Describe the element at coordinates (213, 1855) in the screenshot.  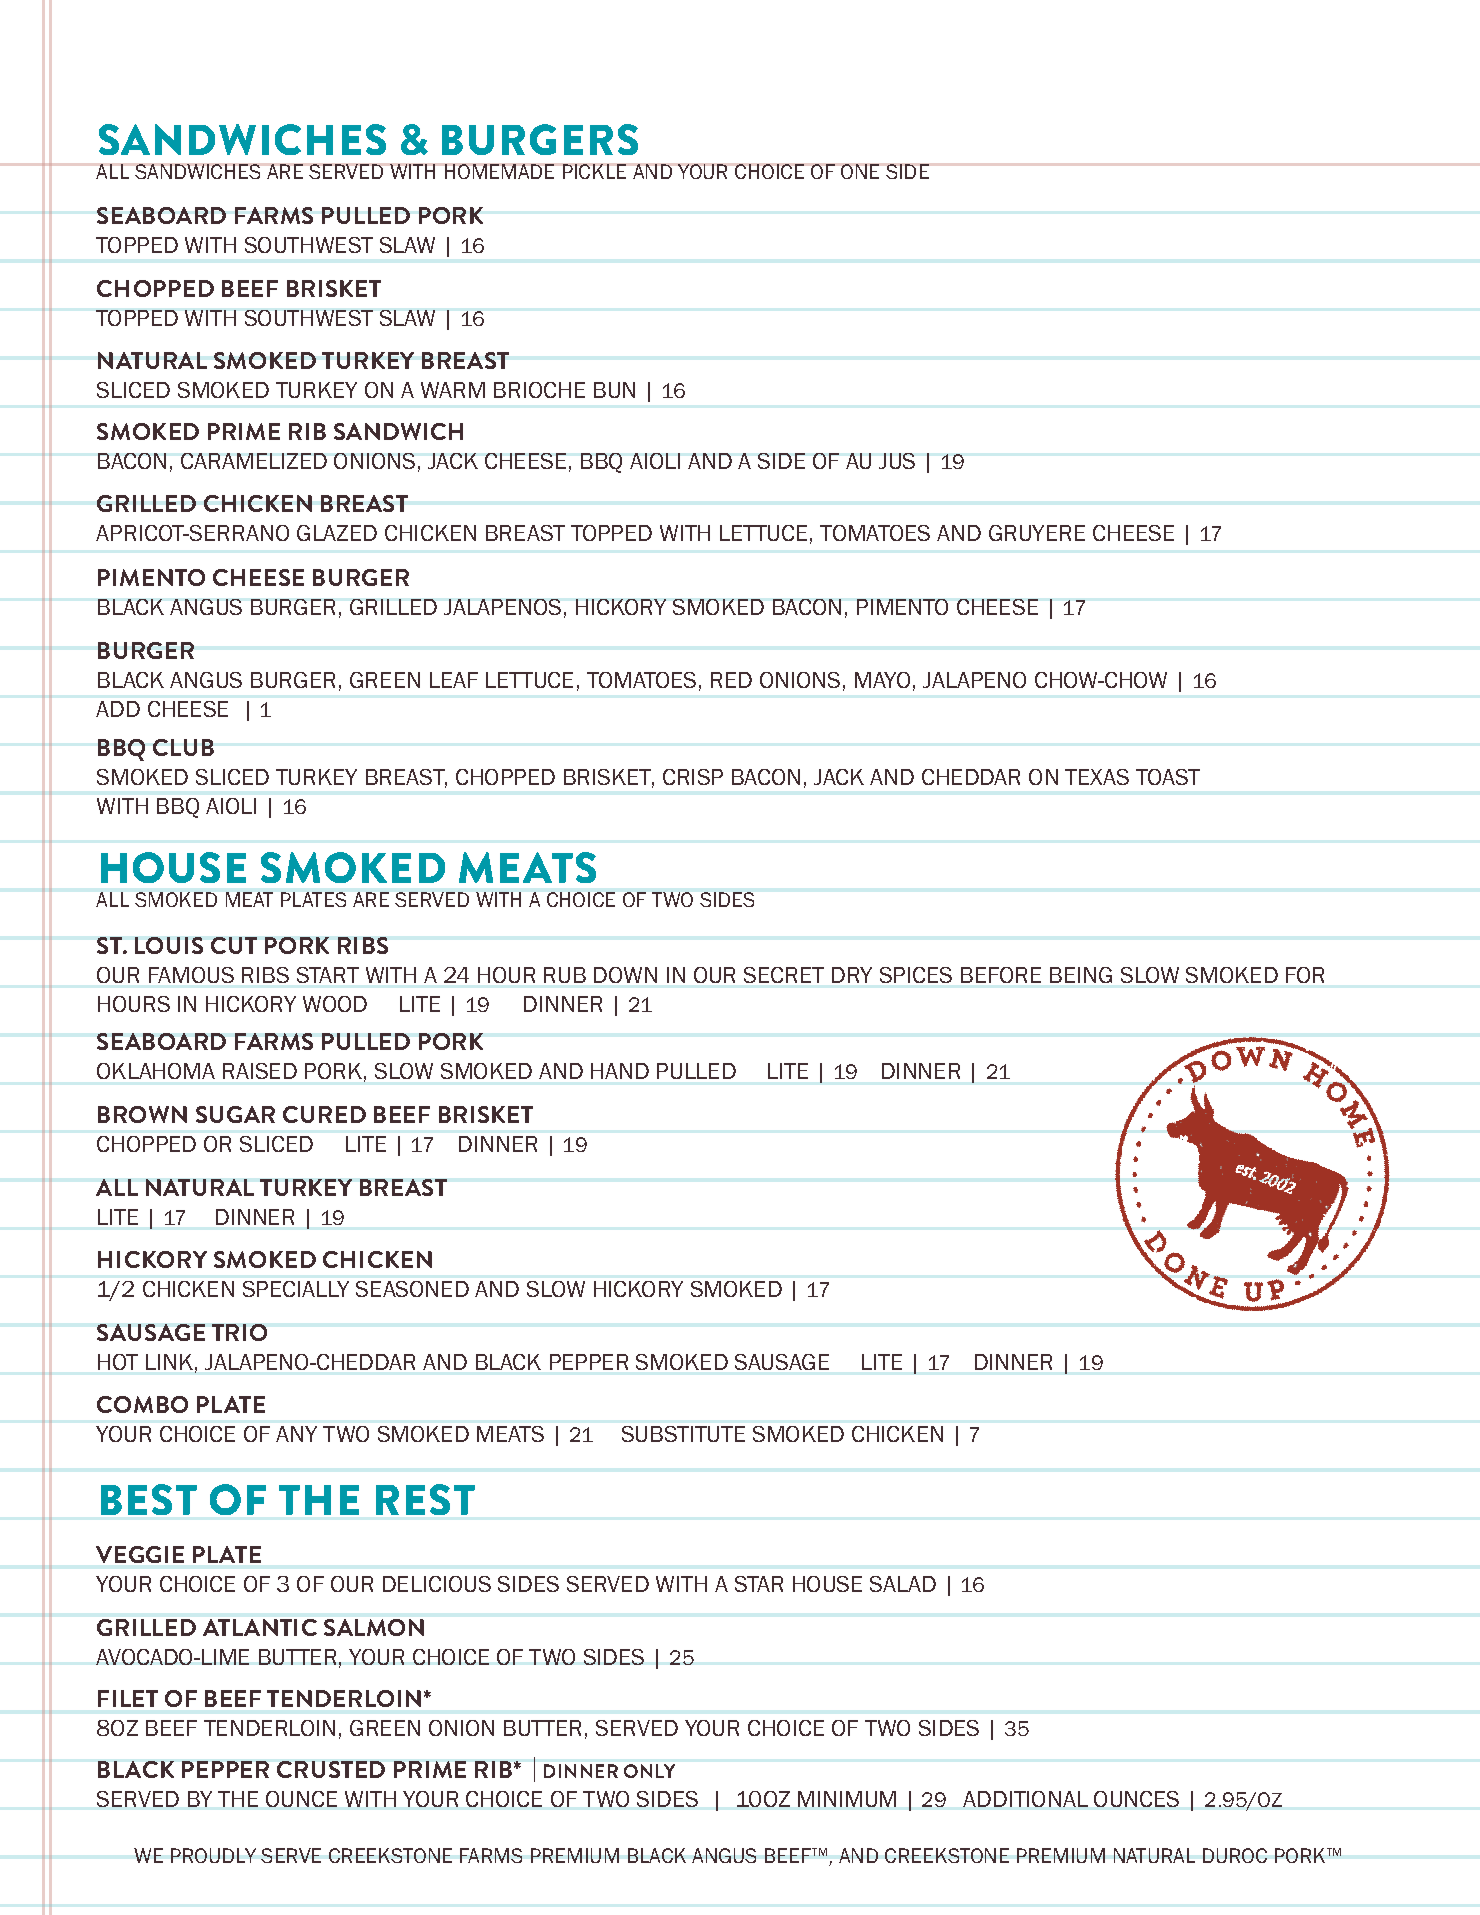
I see `PROUDLY` at that location.
